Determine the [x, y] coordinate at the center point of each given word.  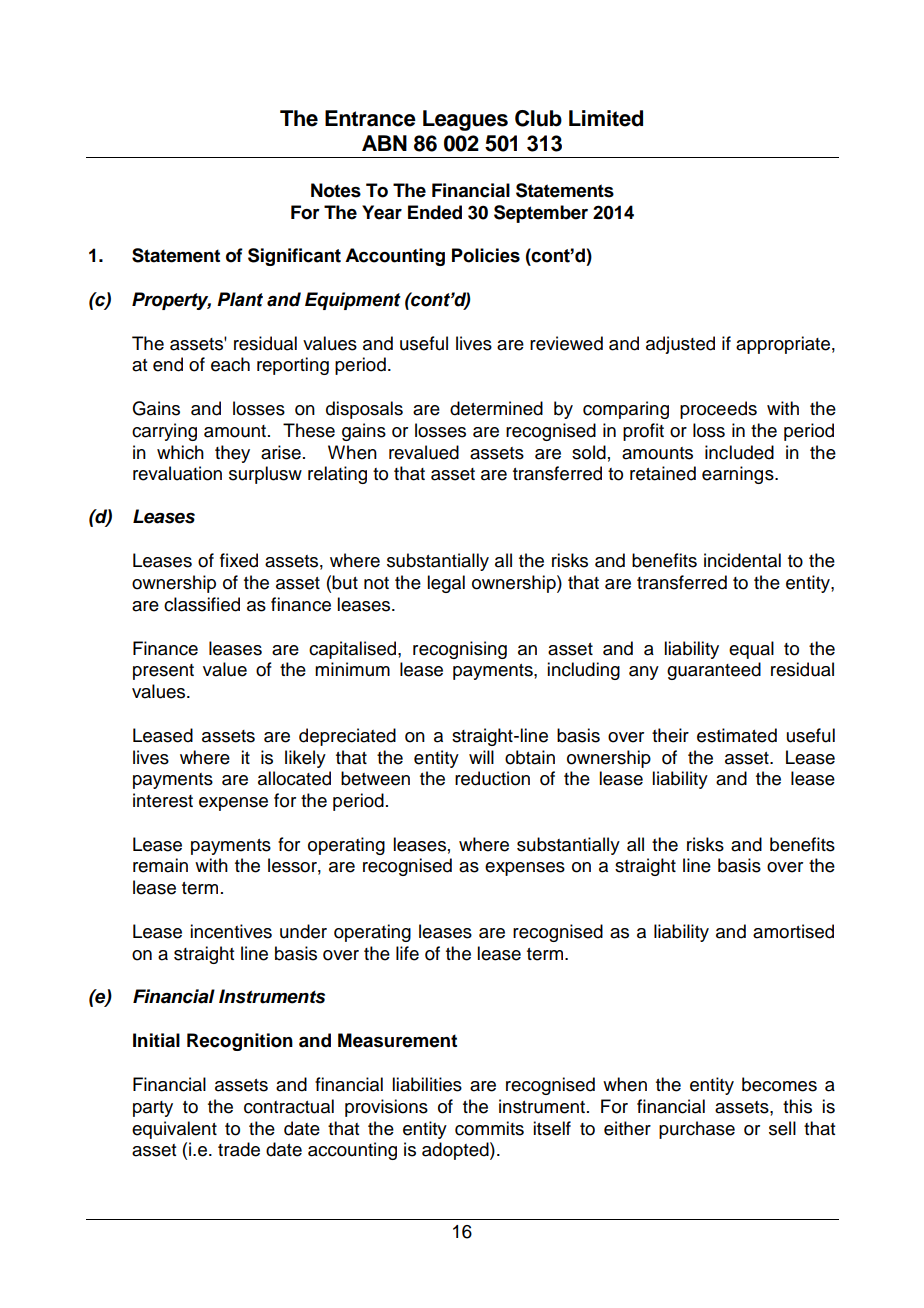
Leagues [465, 120]
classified [202, 604]
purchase [697, 1130]
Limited [606, 118]
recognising [460, 650]
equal [751, 650]
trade [239, 1149]
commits [489, 1128]
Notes [336, 190]
